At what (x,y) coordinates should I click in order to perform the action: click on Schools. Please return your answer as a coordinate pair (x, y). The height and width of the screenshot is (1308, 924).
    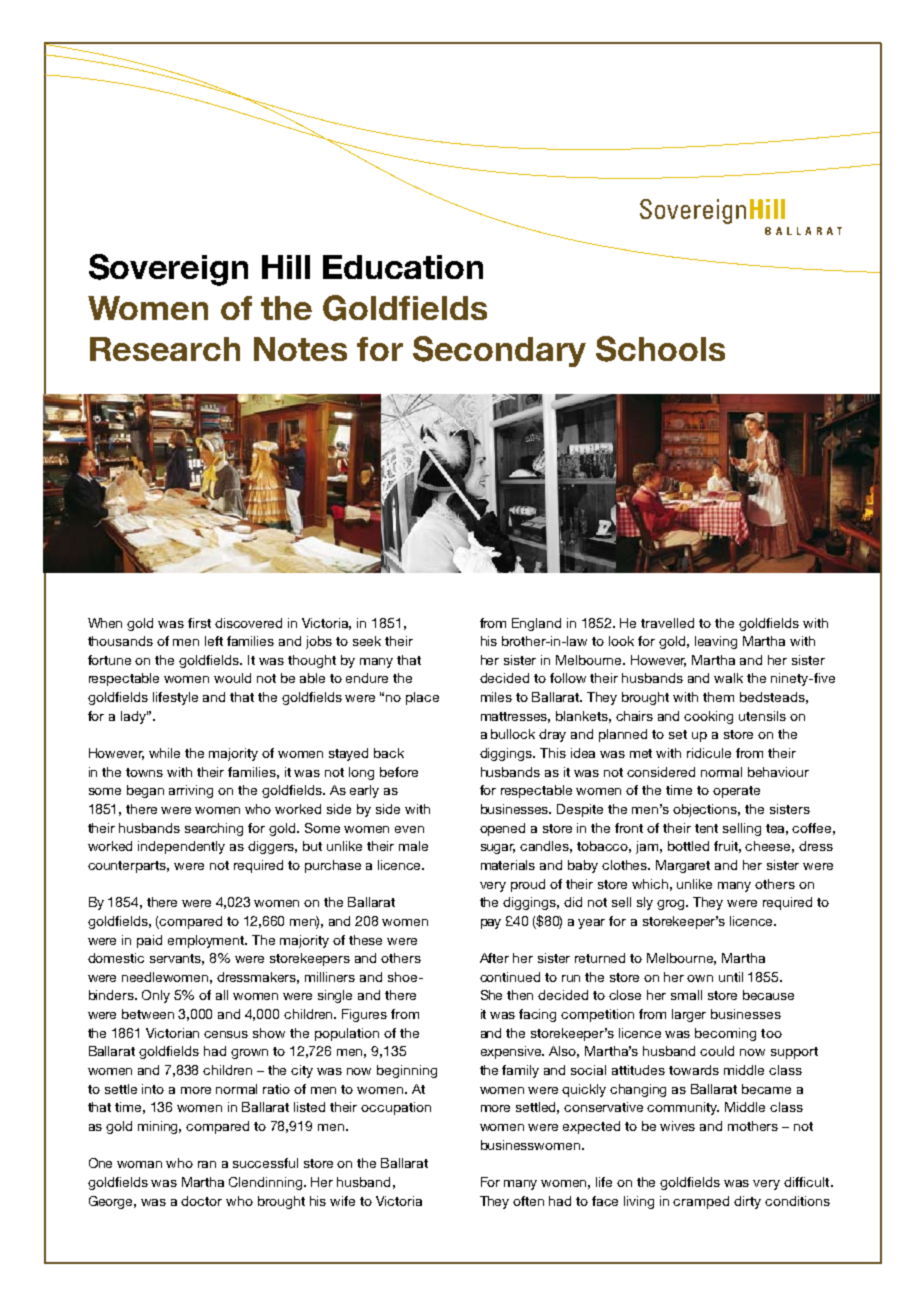
    Looking at the image, I should click on (660, 349).
